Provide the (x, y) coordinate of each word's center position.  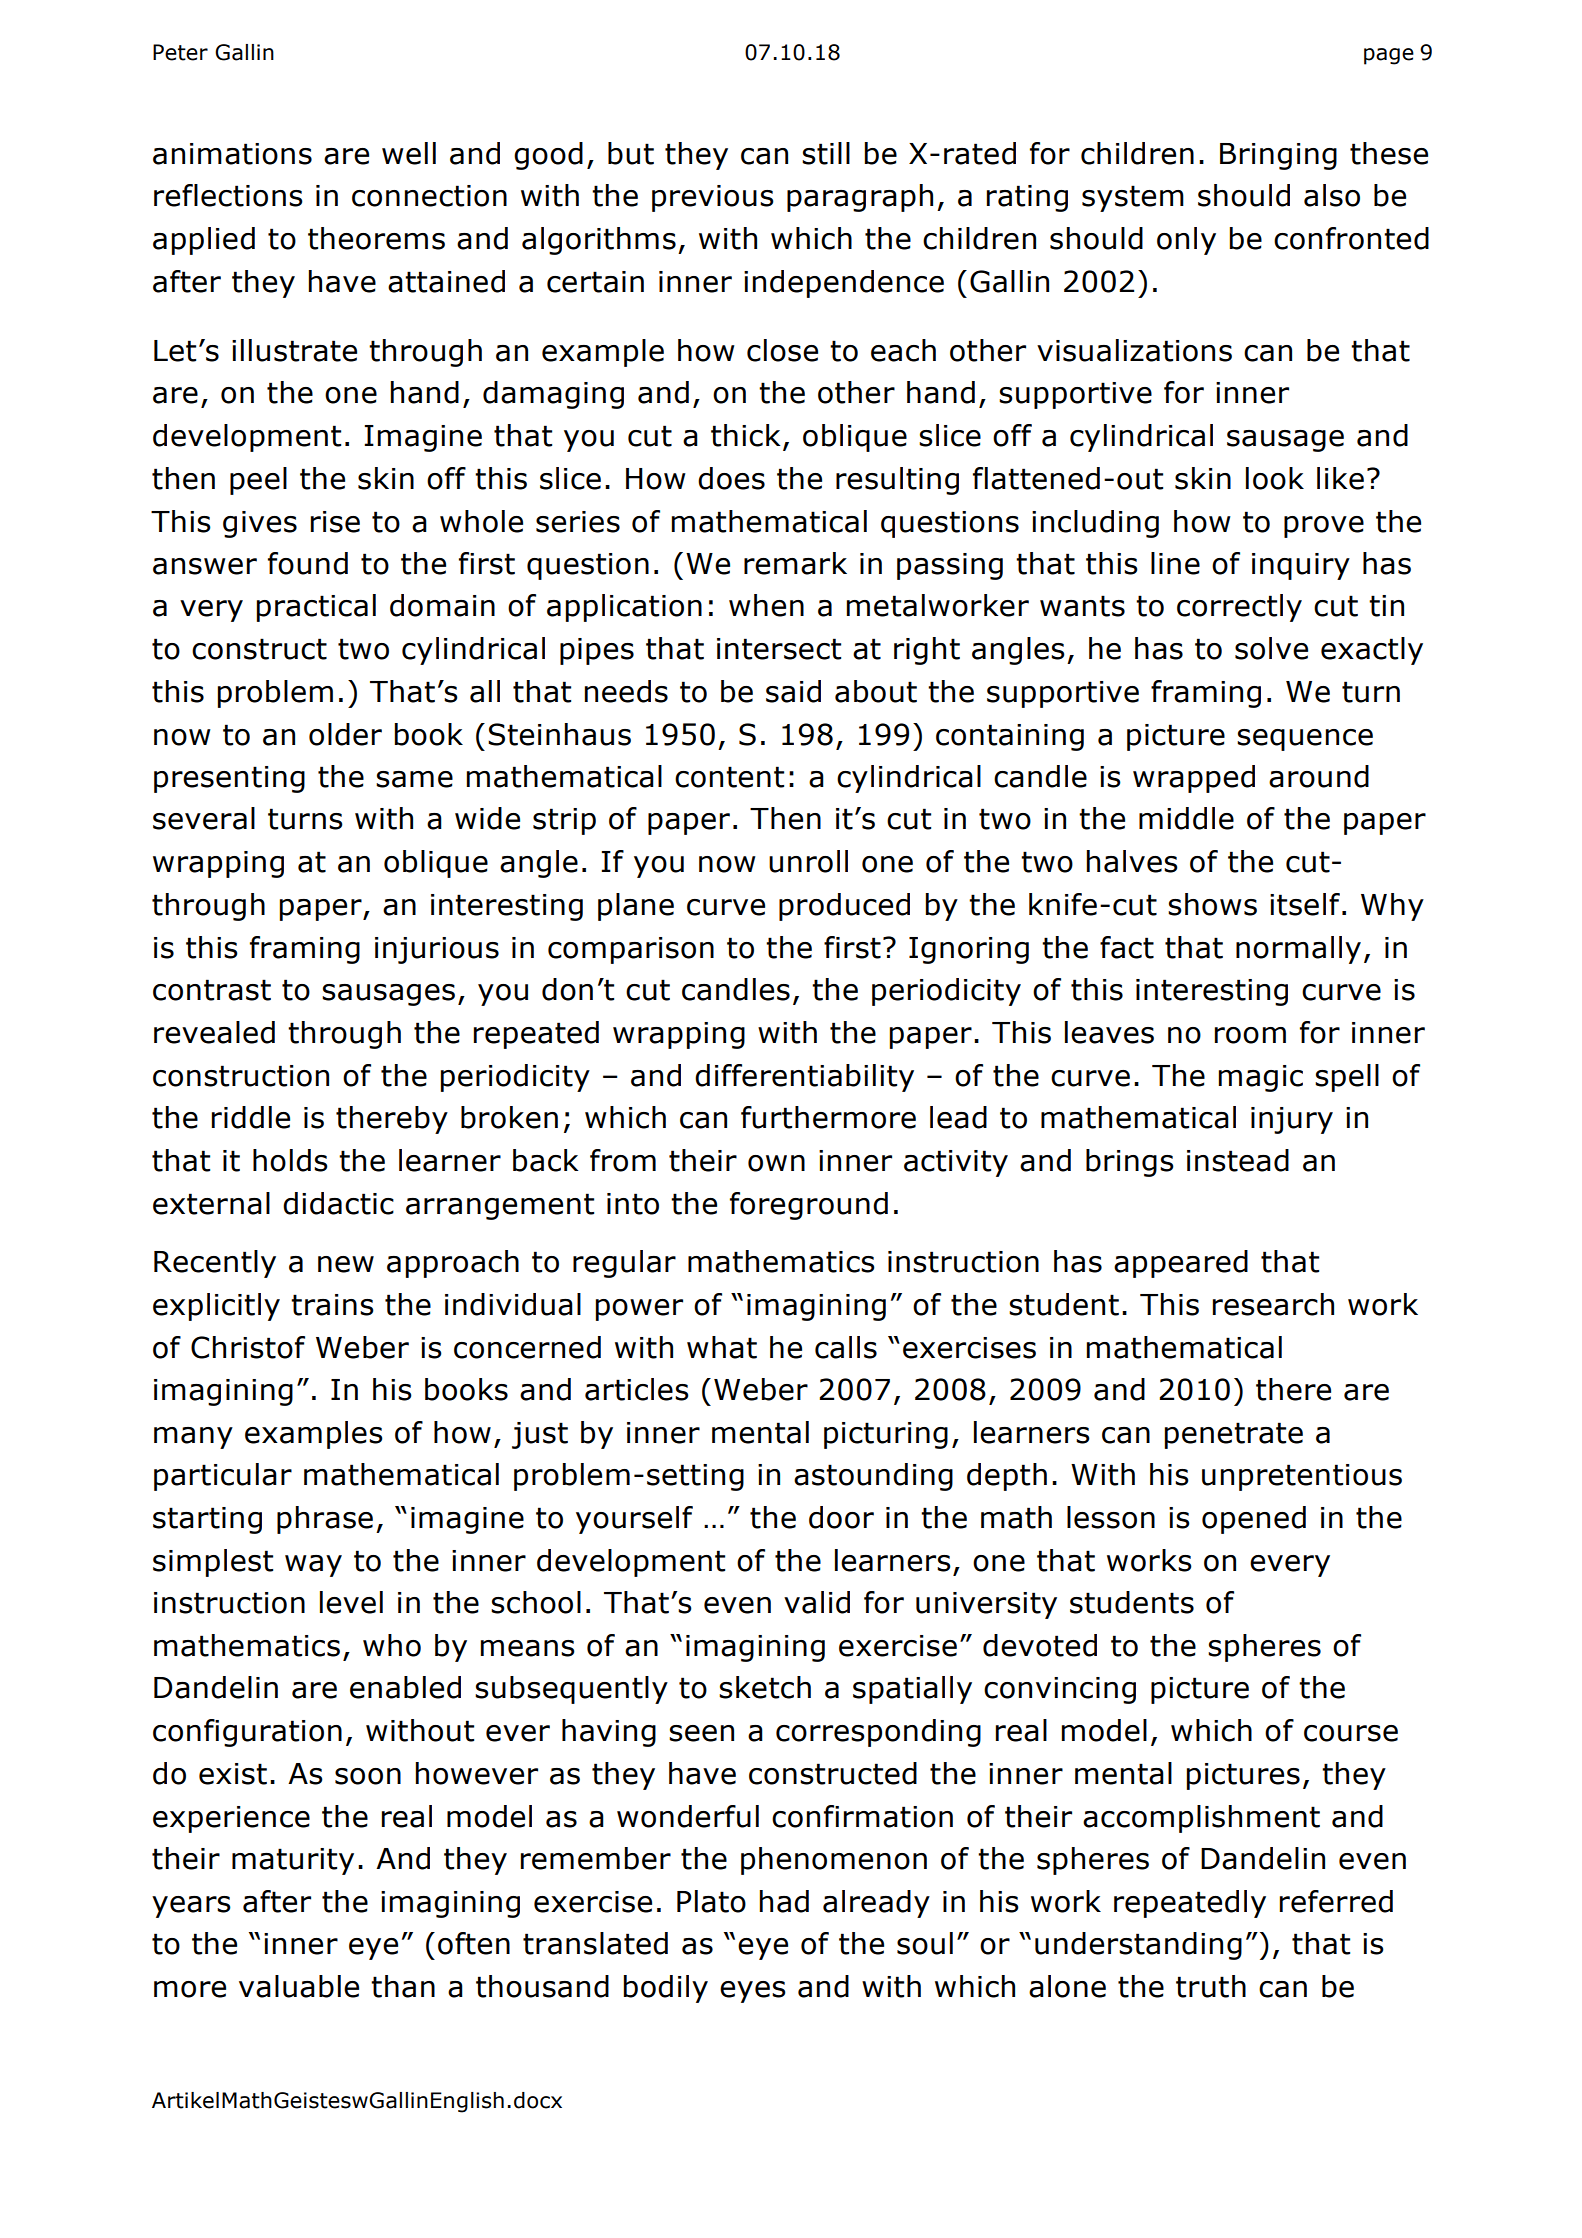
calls (846, 1347)
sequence (1305, 740)
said (793, 691)
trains (332, 1305)
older (345, 734)
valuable (299, 1986)
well (409, 153)
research (1273, 1304)
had (784, 1901)
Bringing (1278, 156)
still (826, 153)
